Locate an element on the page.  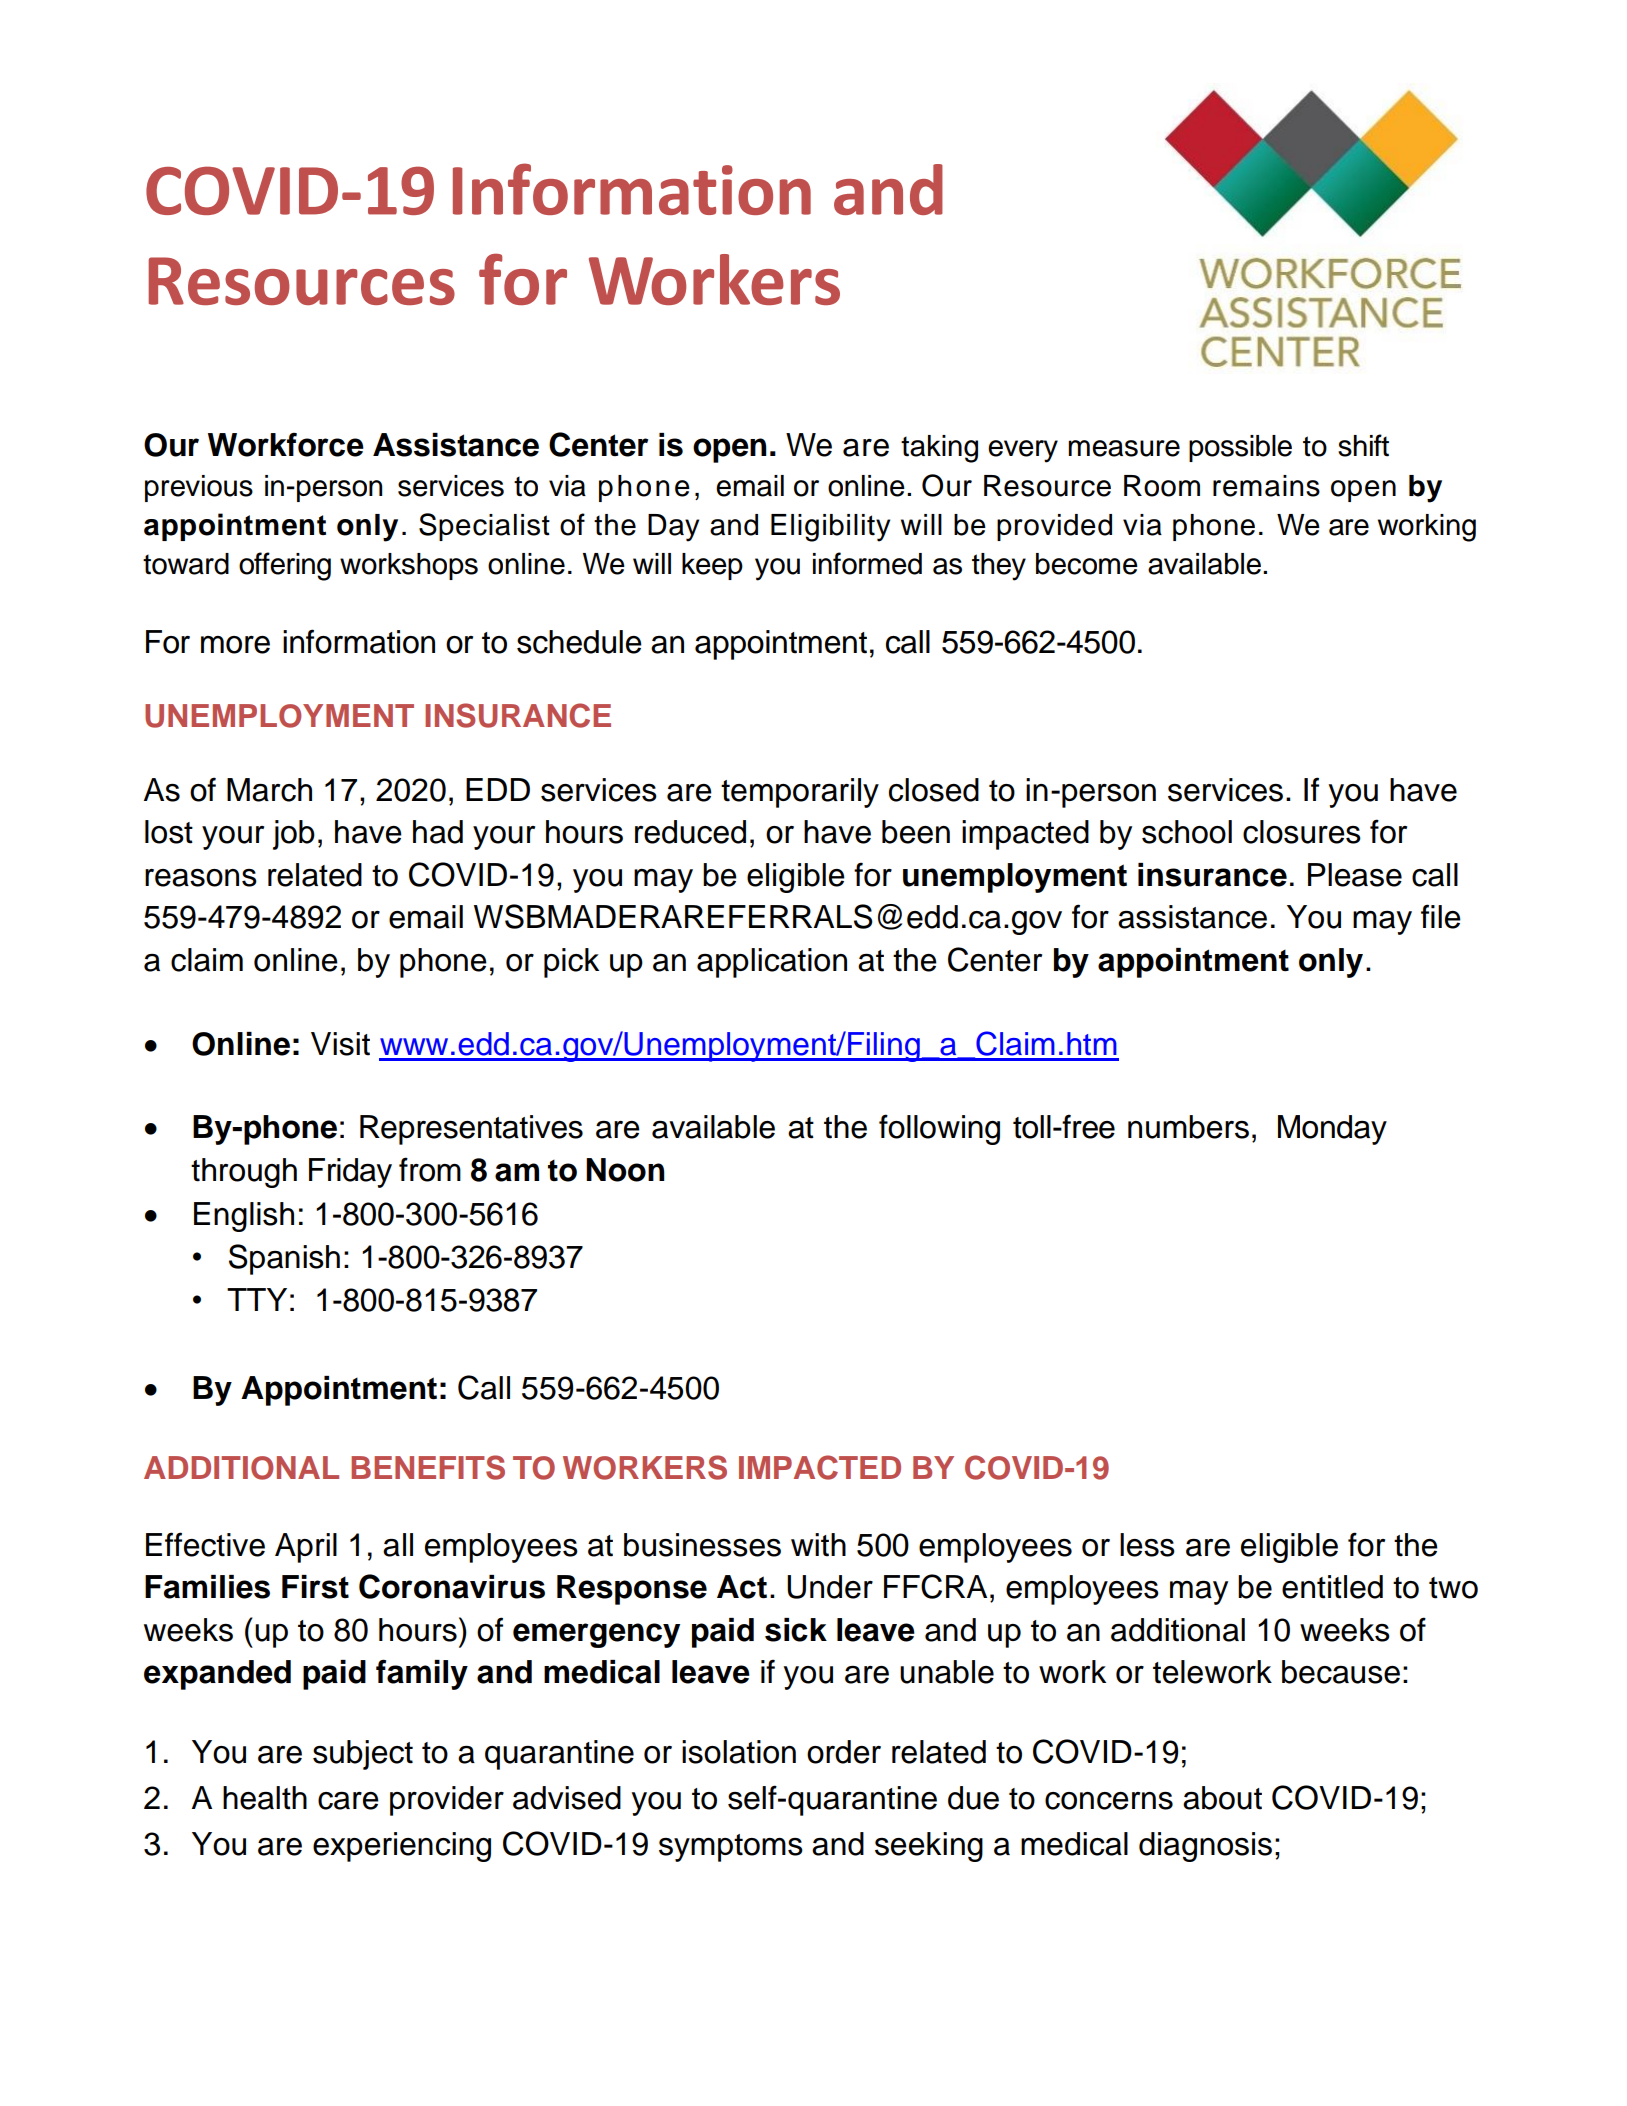
remains is located at coordinates (1266, 486).
